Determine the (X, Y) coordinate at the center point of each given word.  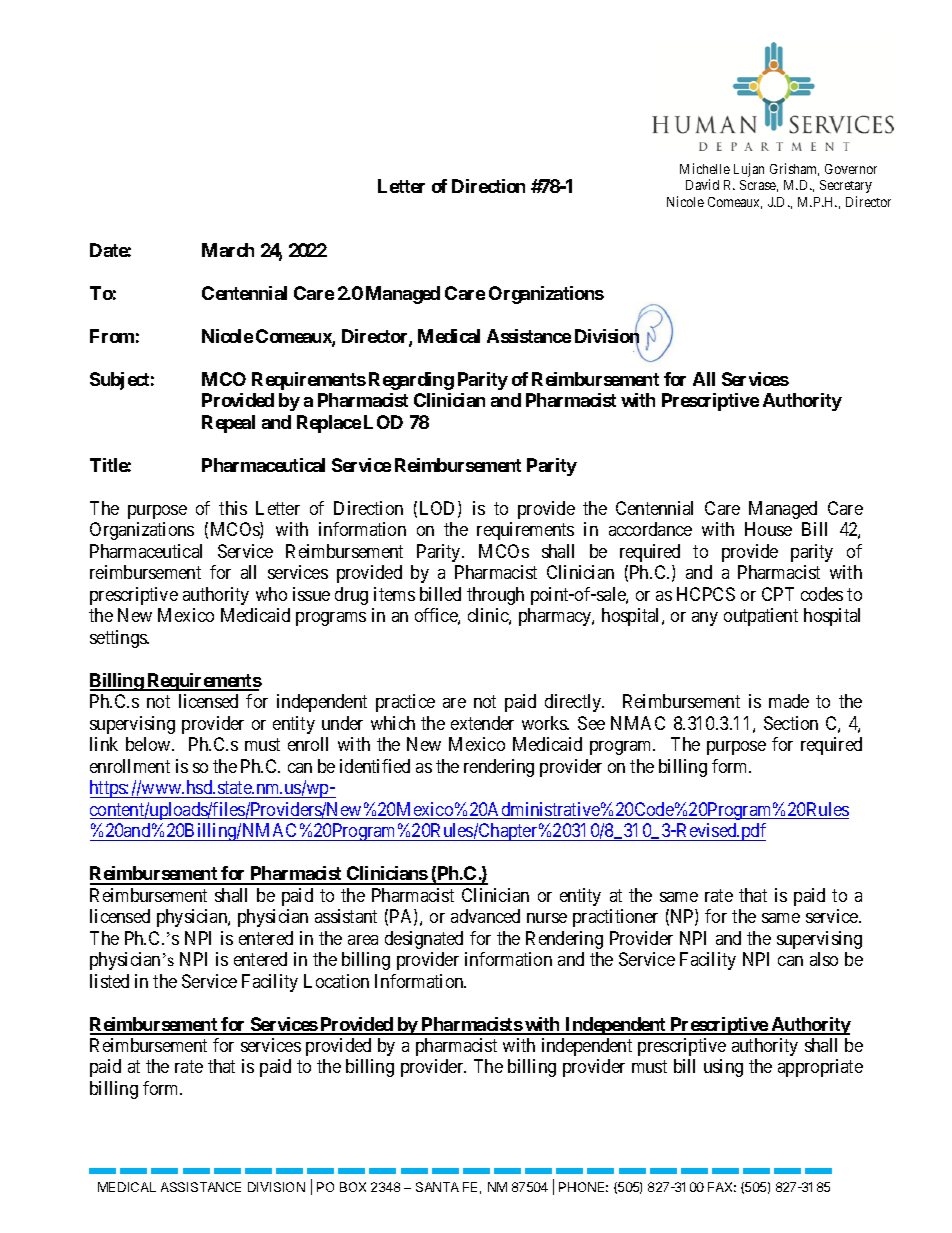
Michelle (705, 168)
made (789, 701)
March (228, 250)
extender (482, 723)
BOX (353, 1187)
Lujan (749, 170)
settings (119, 639)
